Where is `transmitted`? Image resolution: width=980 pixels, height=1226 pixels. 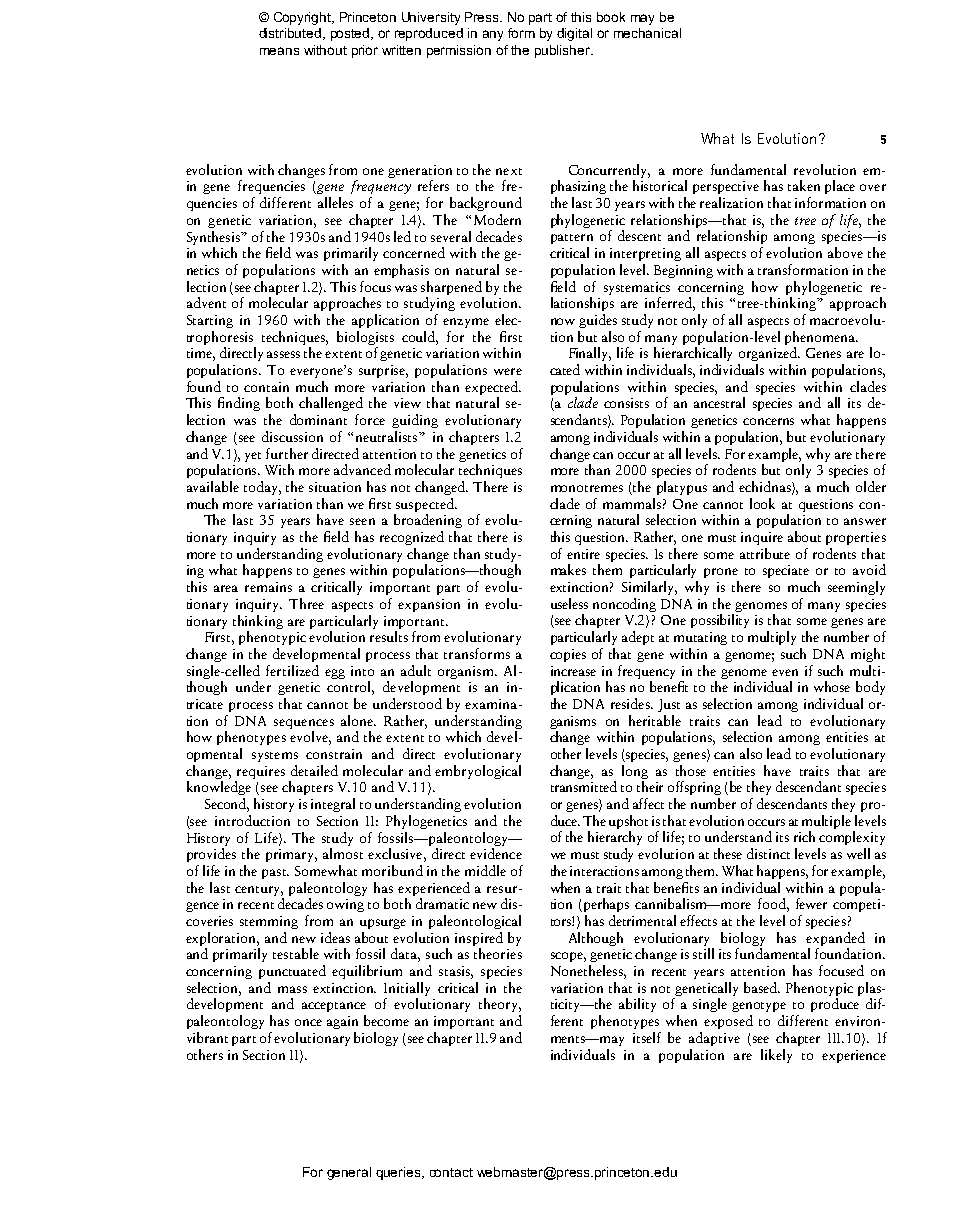
transmitted is located at coordinates (584, 786).
